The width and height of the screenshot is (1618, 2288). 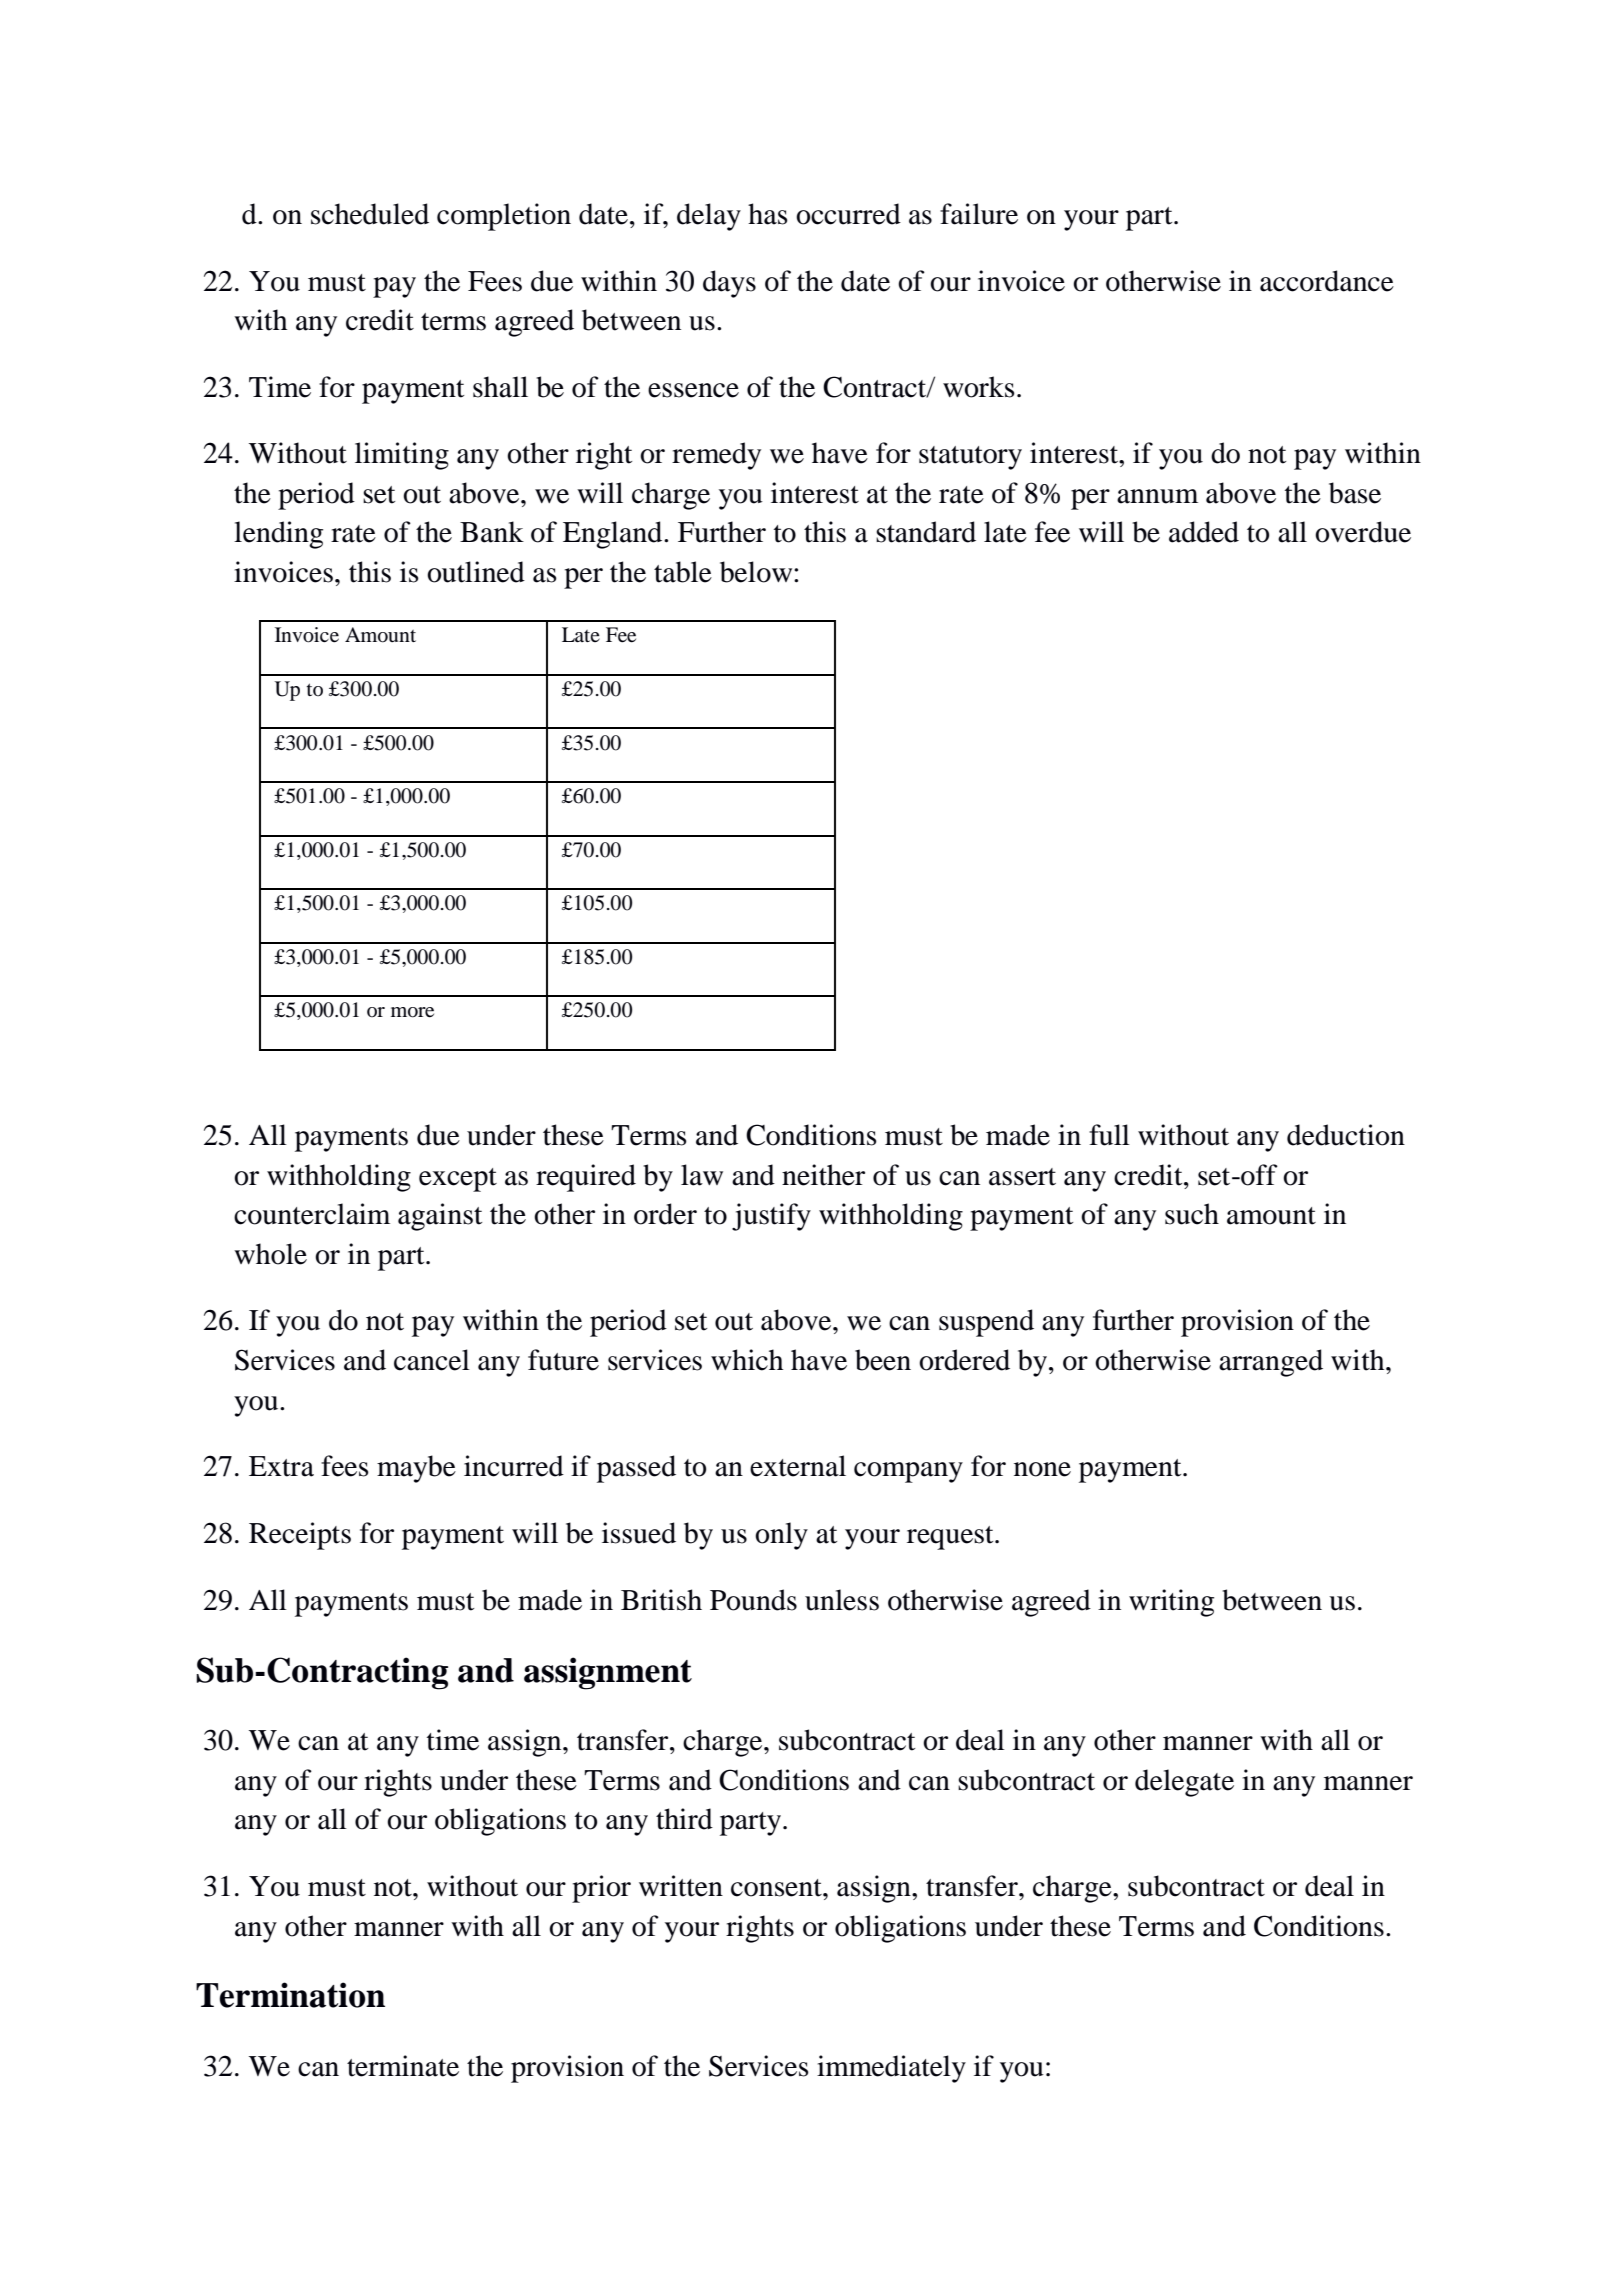 I want to click on scheduled, so click(x=370, y=214).
